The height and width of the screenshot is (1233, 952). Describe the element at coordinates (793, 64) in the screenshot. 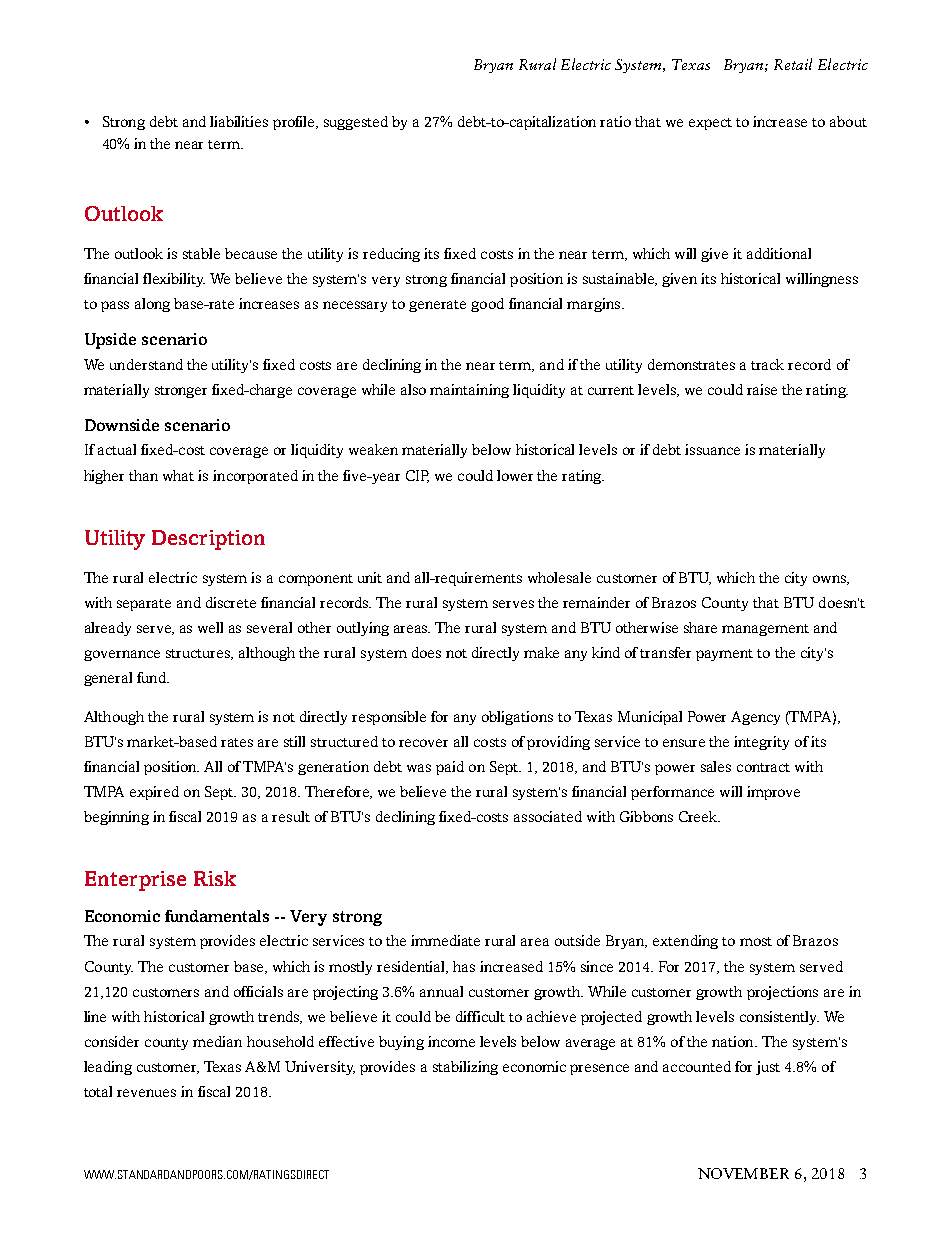

I see `Retail` at that location.
